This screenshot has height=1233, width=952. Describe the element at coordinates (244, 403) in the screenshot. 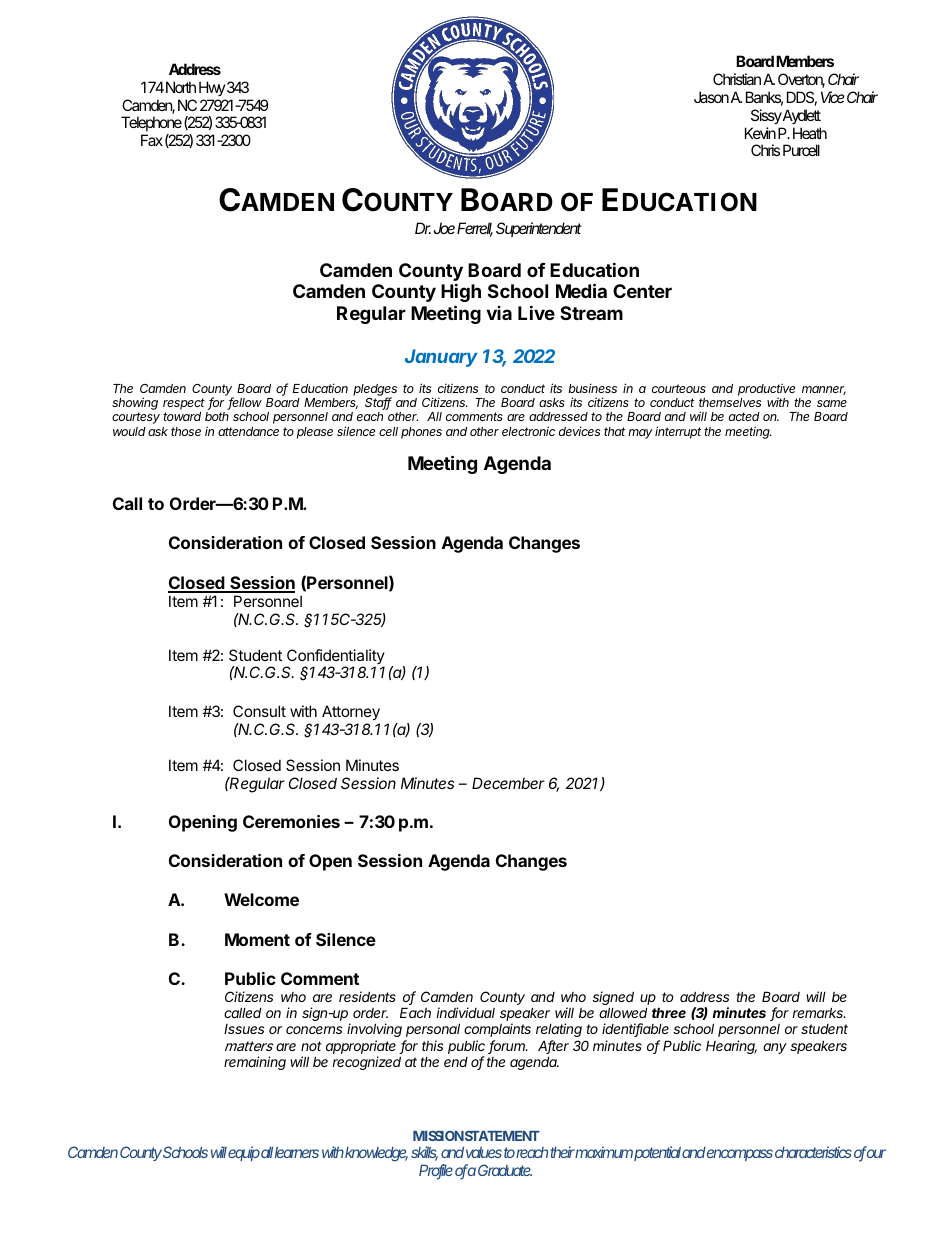

I see `fellow` at that location.
